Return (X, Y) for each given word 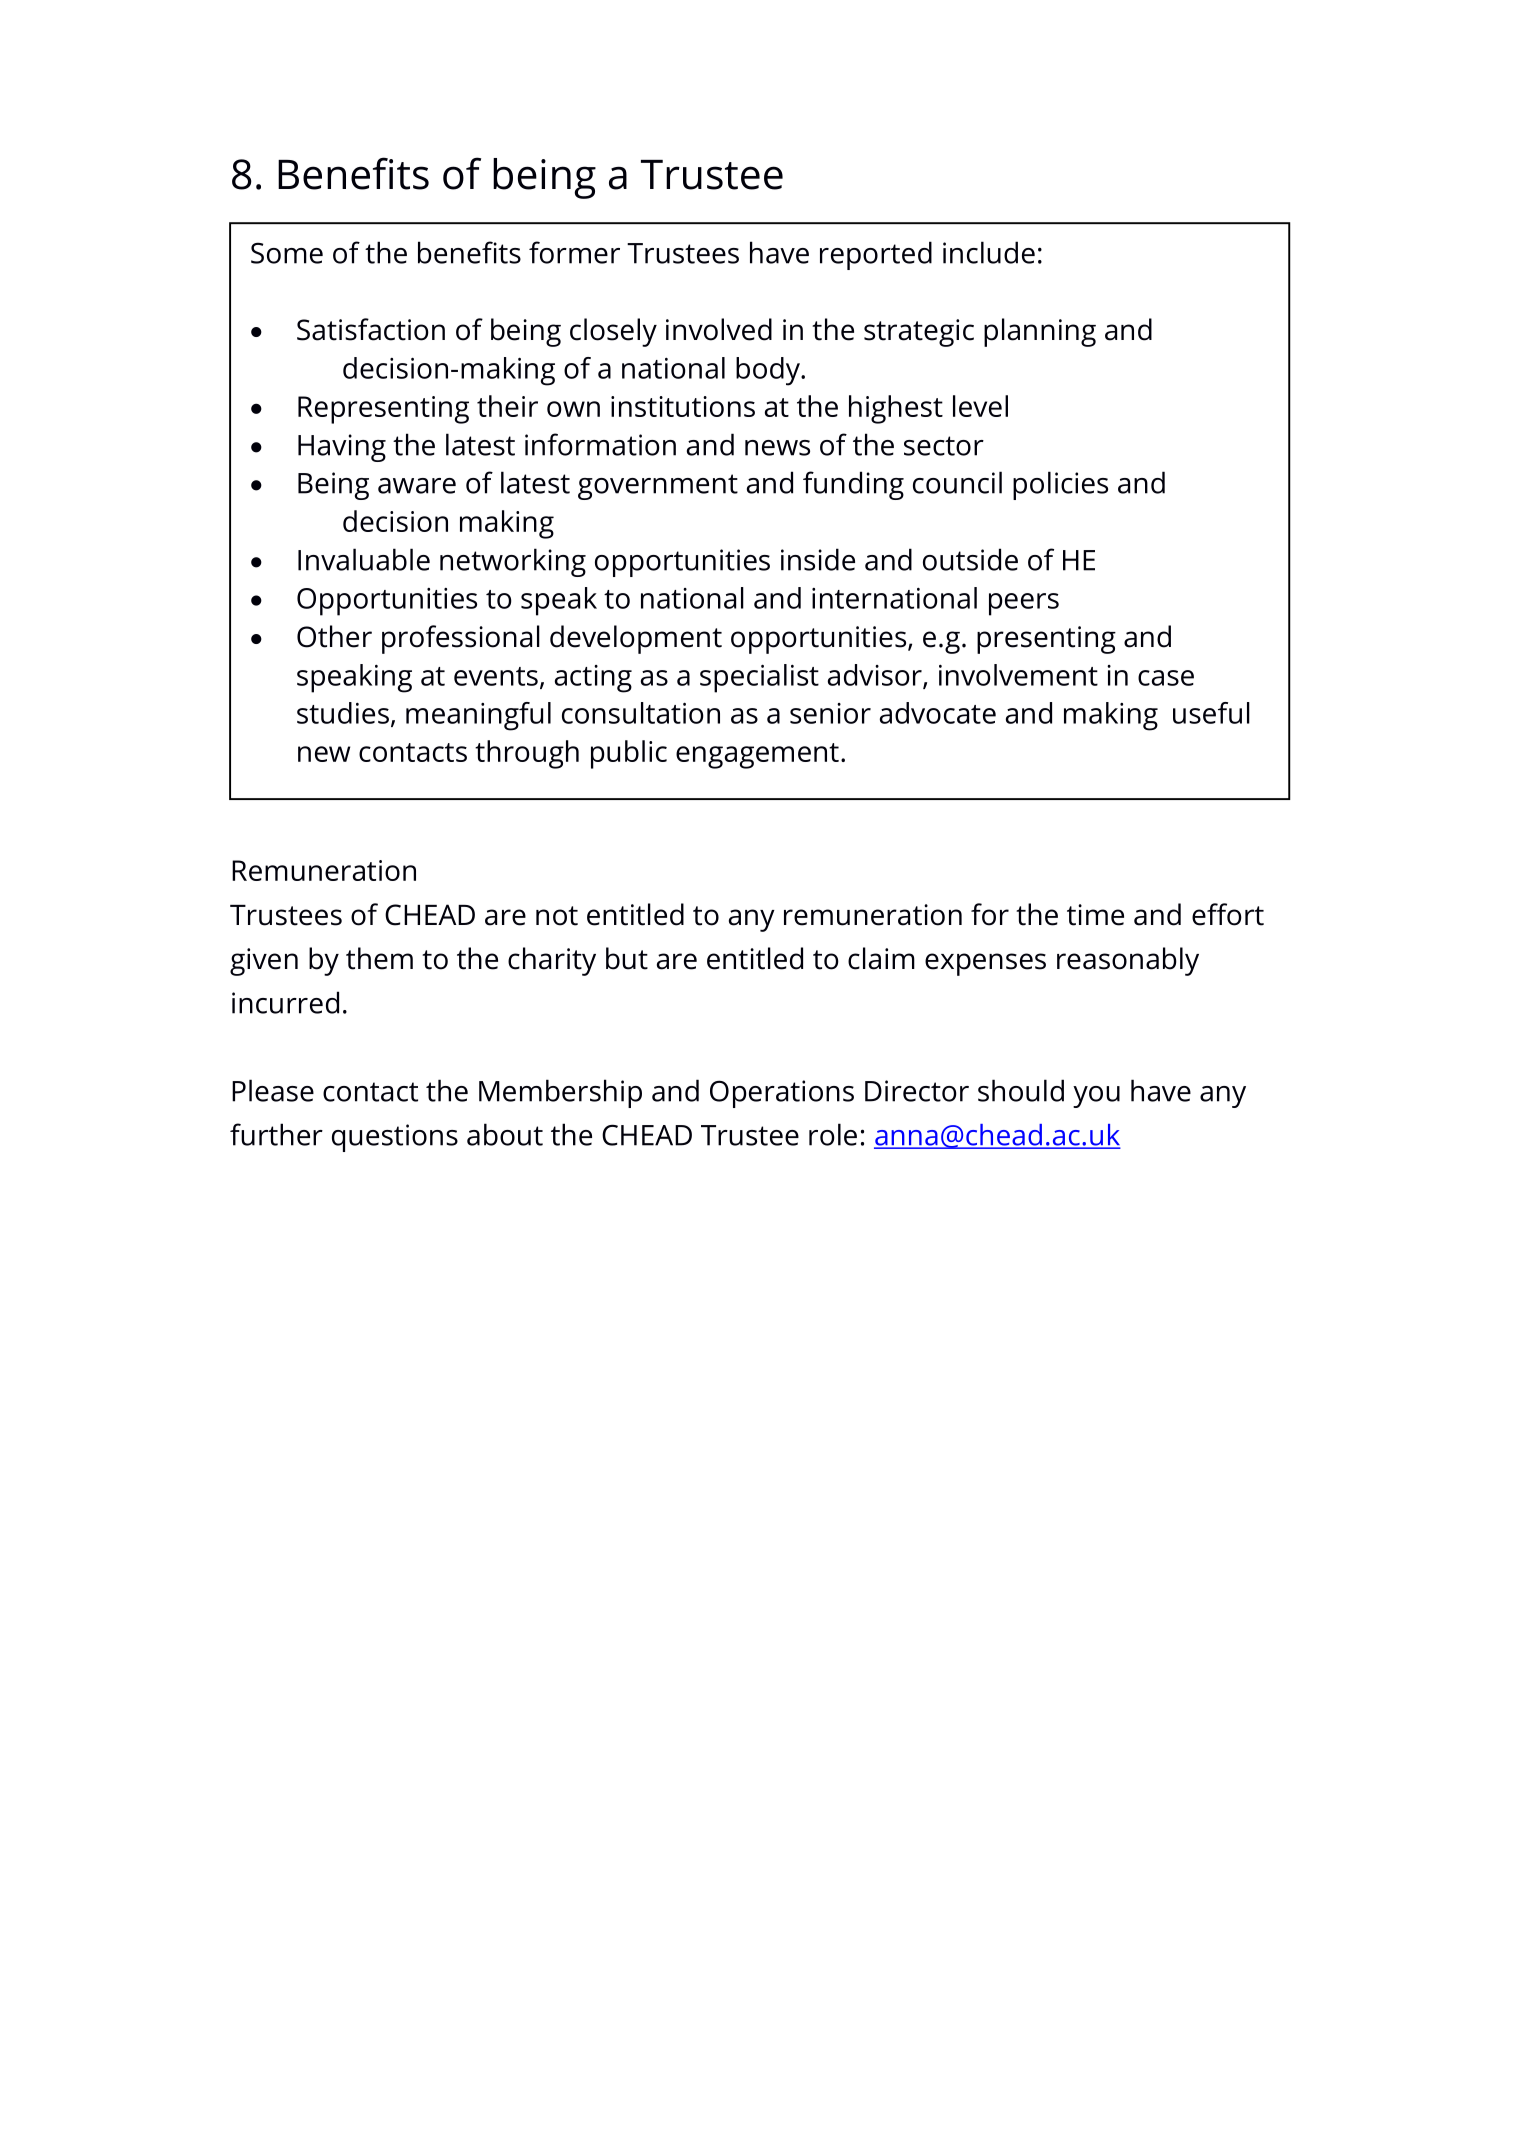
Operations (782, 1094)
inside (818, 559)
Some (287, 253)
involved (719, 329)
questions (395, 1138)
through (527, 754)
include (989, 252)
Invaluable (364, 559)
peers (1024, 604)
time (1095, 915)
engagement (757, 756)
